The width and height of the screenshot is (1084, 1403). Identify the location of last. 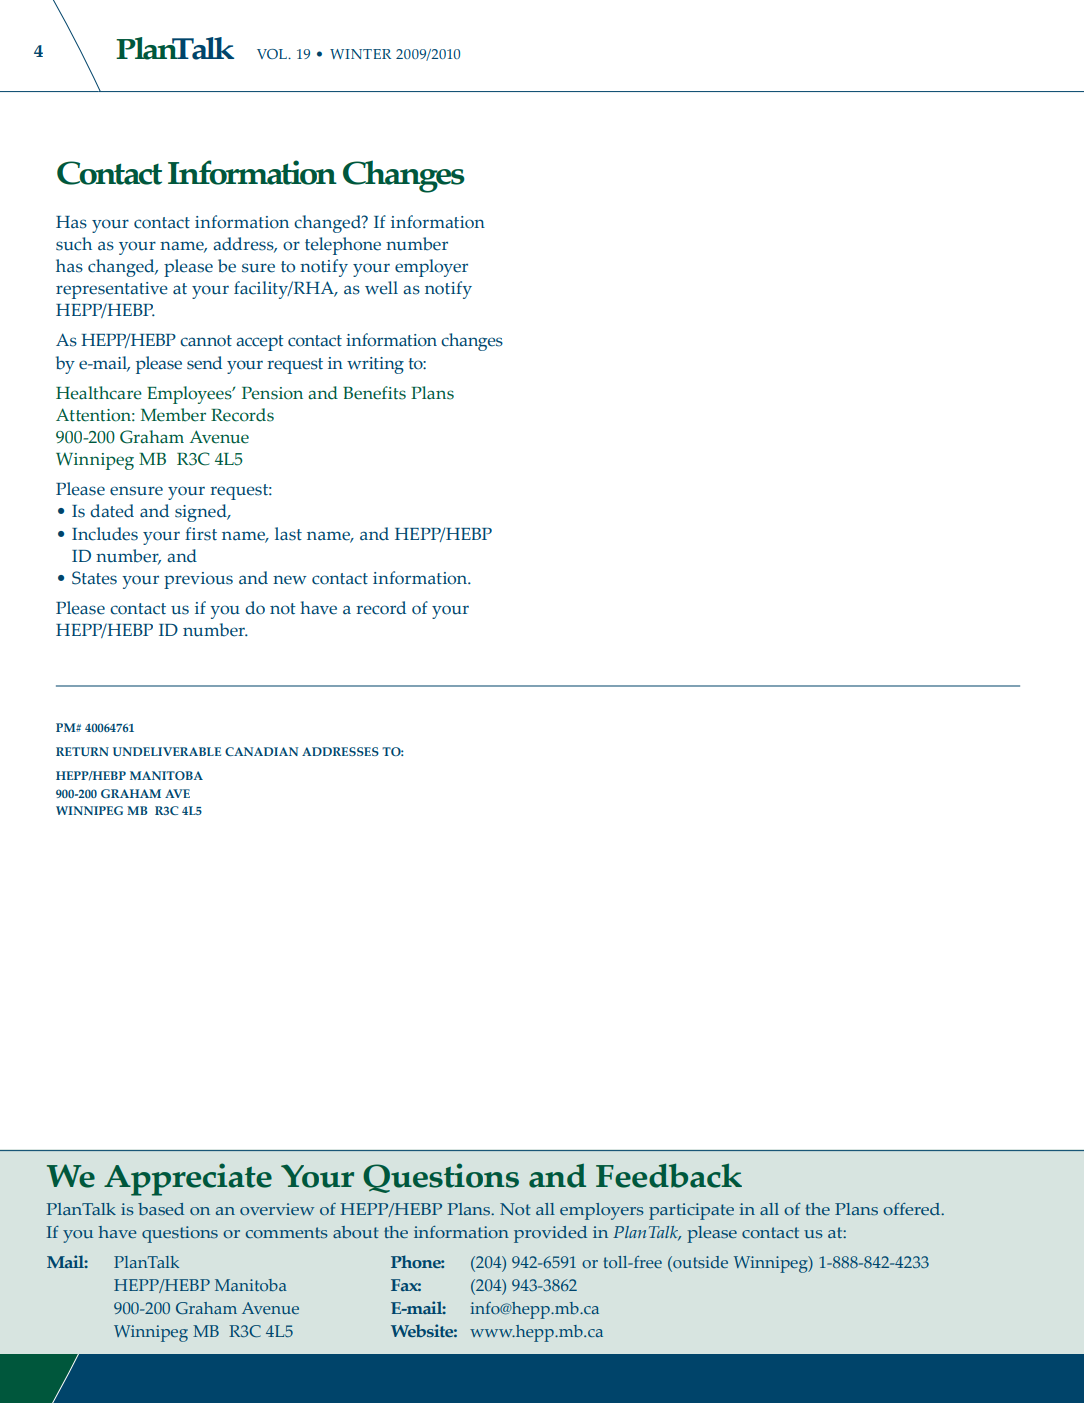
(288, 534).
